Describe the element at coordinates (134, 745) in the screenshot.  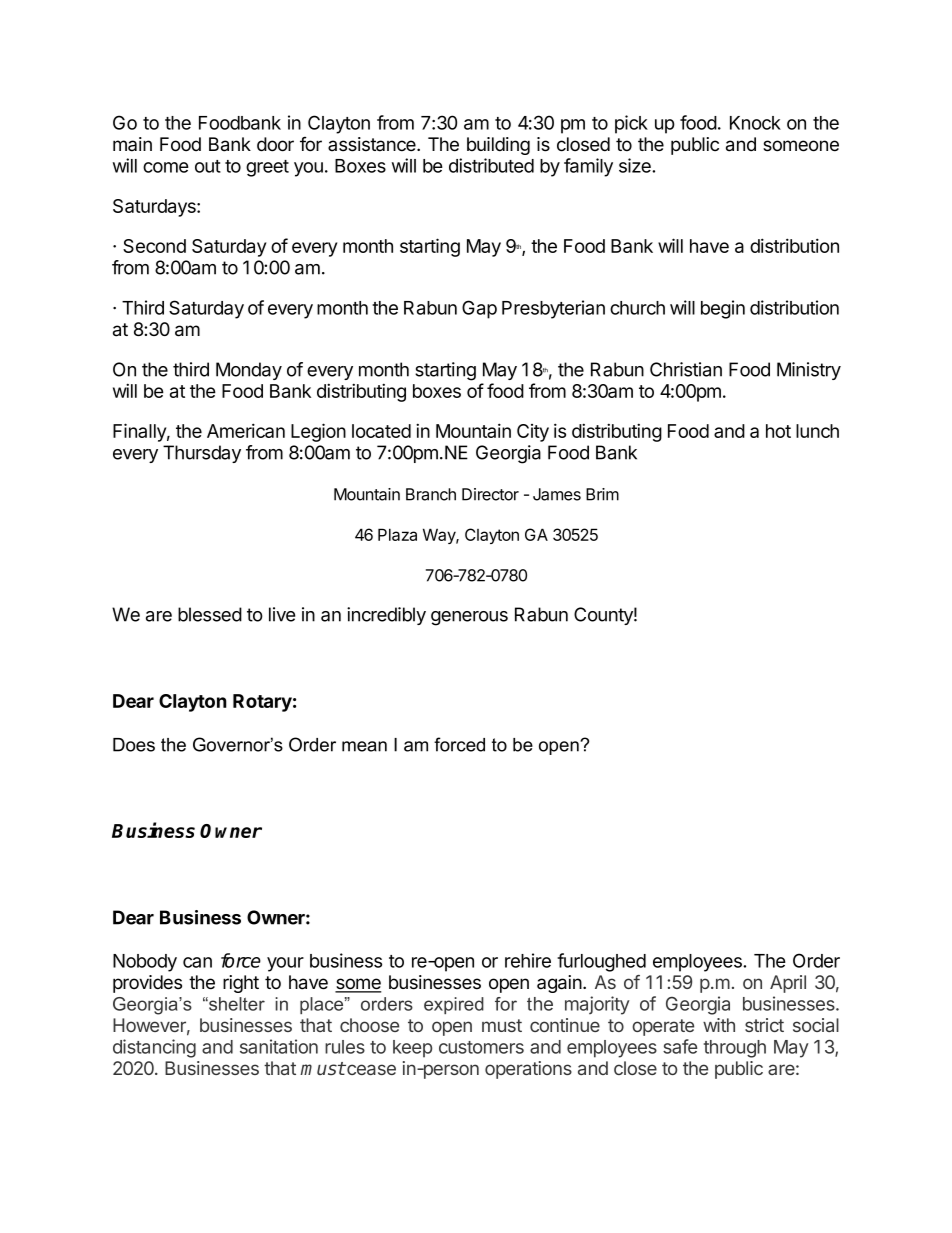
I see `Does` at that location.
